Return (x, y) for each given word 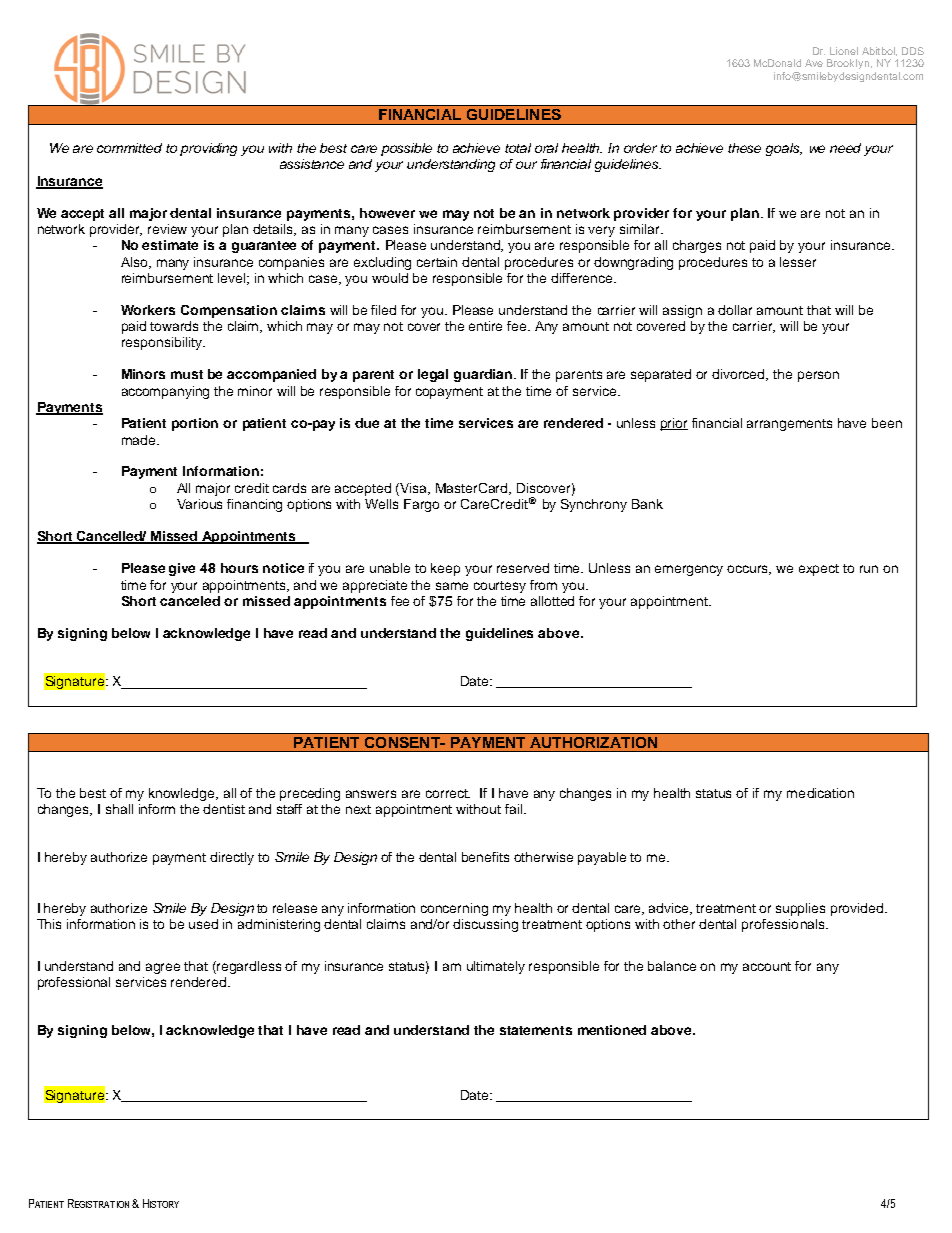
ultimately (496, 967)
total (518, 148)
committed (129, 148)
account (767, 966)
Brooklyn (848, 64)
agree (163, 968)
